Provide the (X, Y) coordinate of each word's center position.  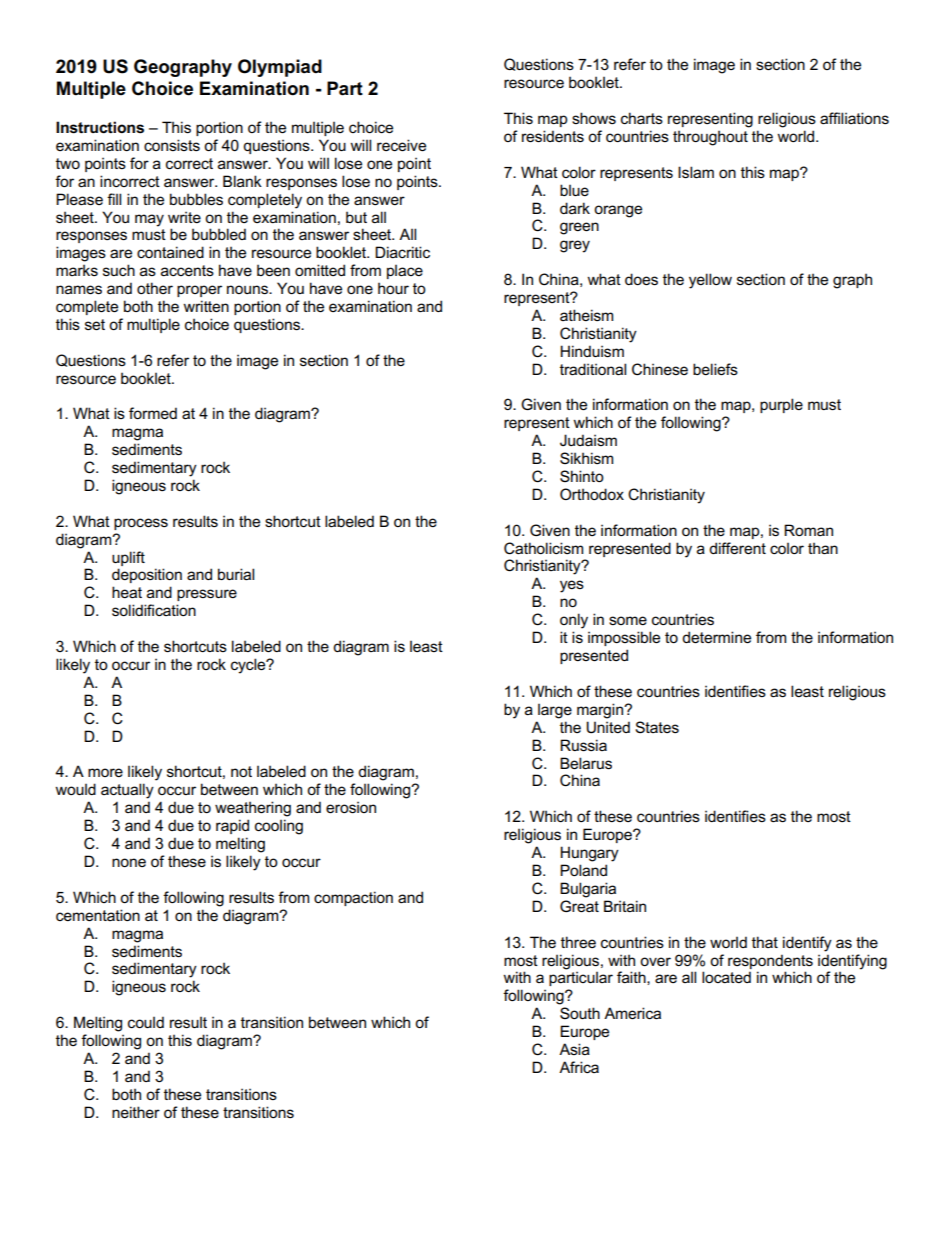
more (105, 772)
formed (153, 413)
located (726, 977)
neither (136, 1112)
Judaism (588, 440)
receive (401, 145)
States (657, 727)
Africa (579, 1067)
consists (172, 145)
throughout (710, 138)
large (555, 711)
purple (781, 405)
